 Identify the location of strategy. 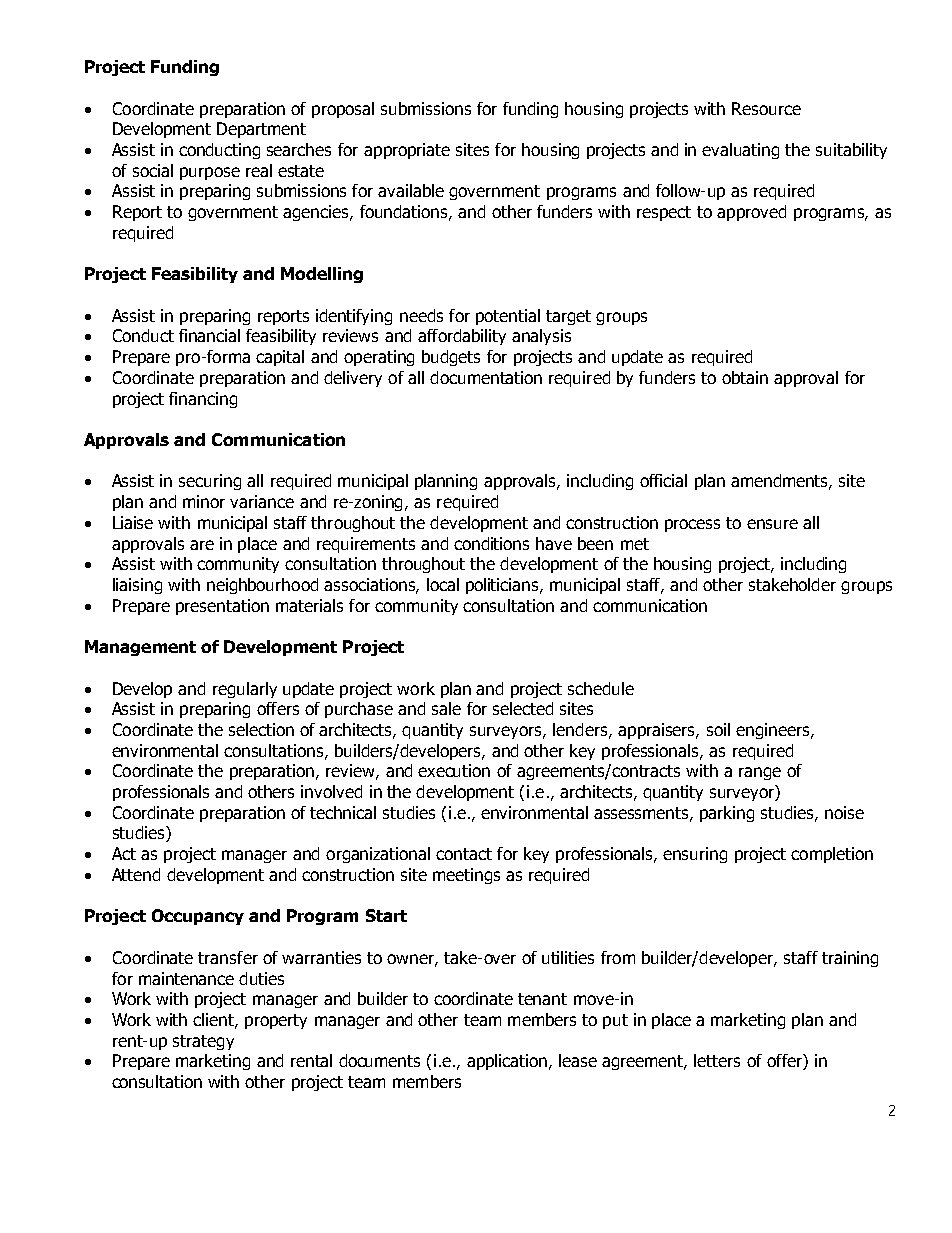
(203, 1042).
